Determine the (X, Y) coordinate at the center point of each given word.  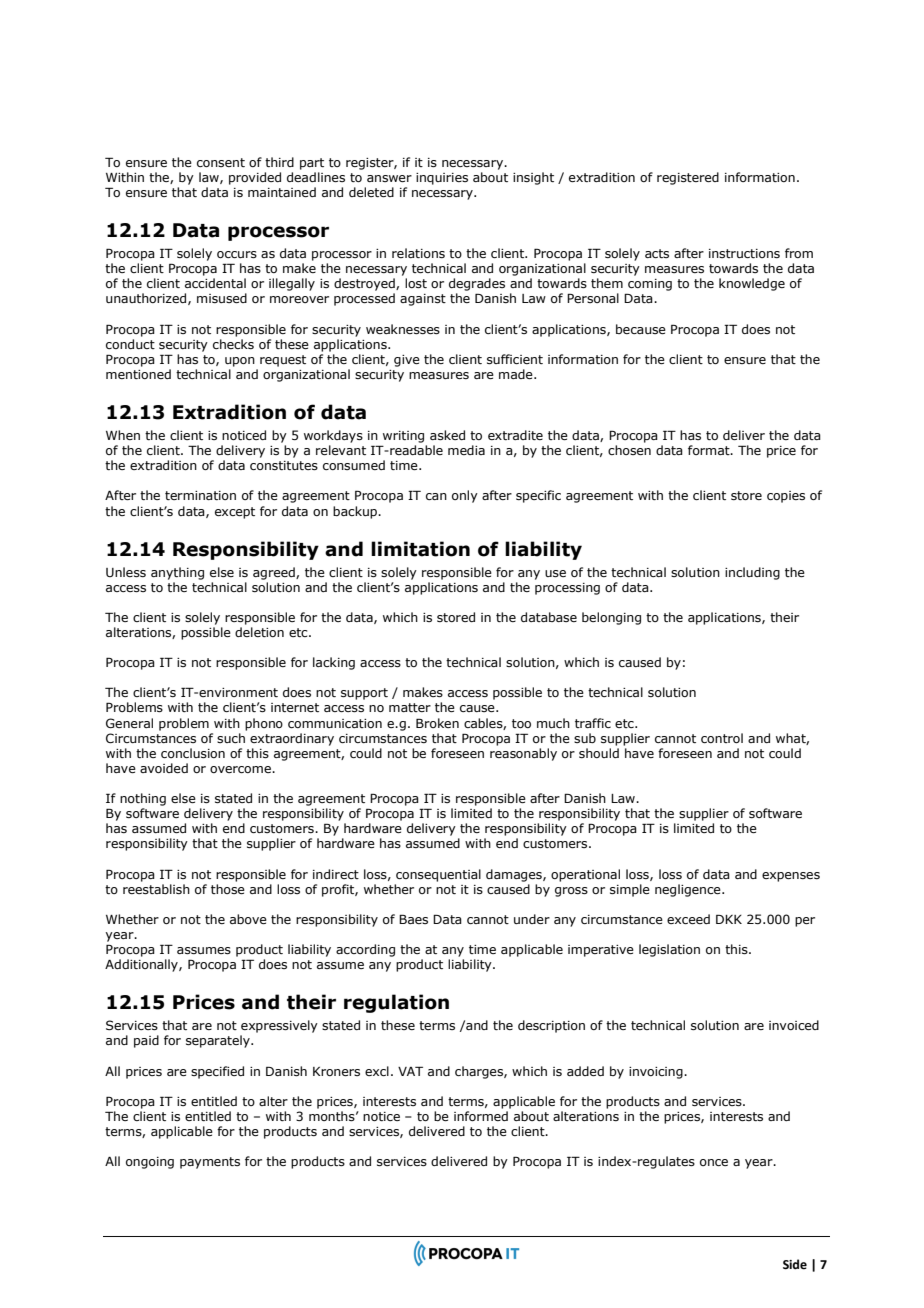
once (714, 1162)
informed (481, 1116)
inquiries (442, 179)
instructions (744, 253)
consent (221, 162)
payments (210, 1163)
